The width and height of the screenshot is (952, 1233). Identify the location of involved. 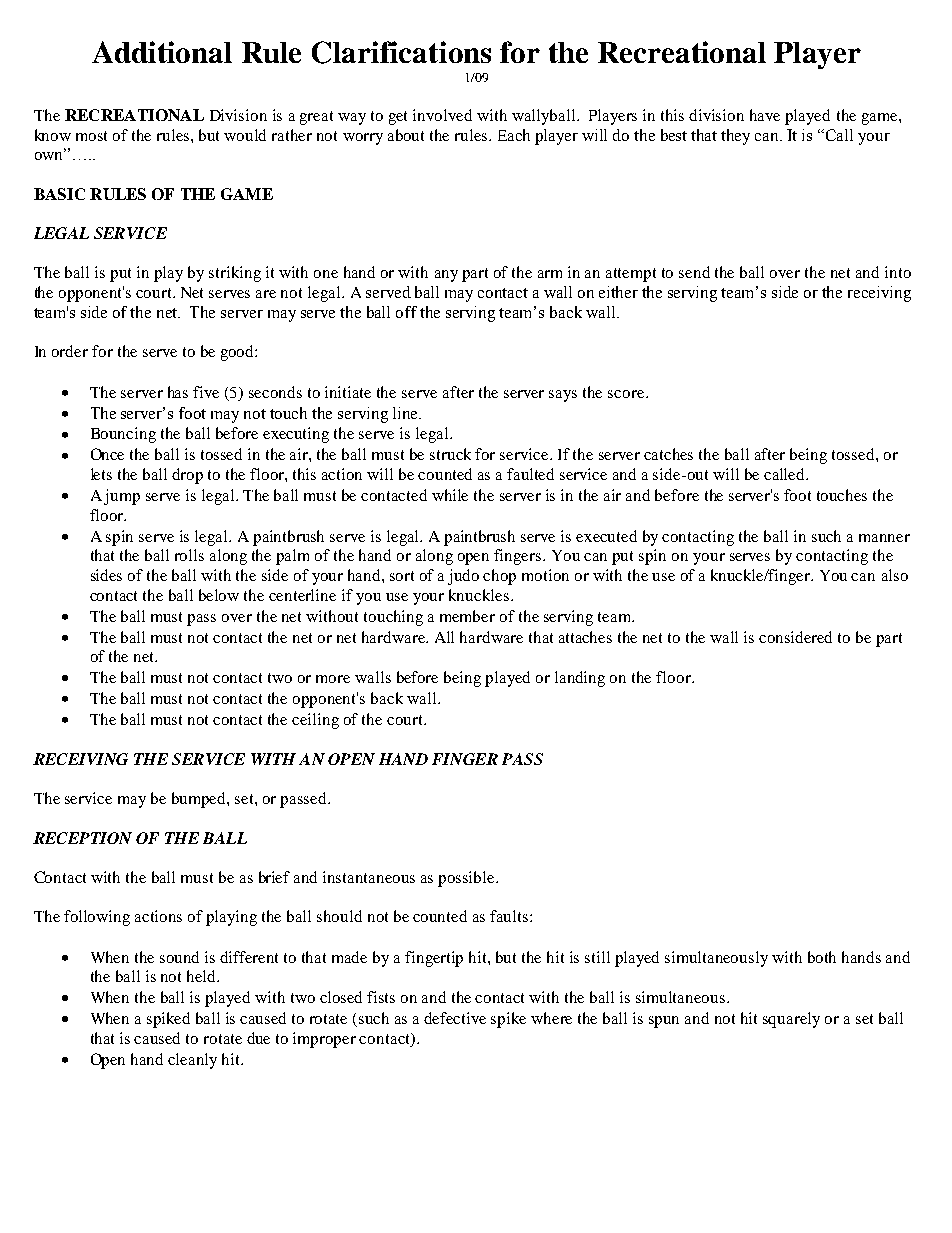
(442, 115).
